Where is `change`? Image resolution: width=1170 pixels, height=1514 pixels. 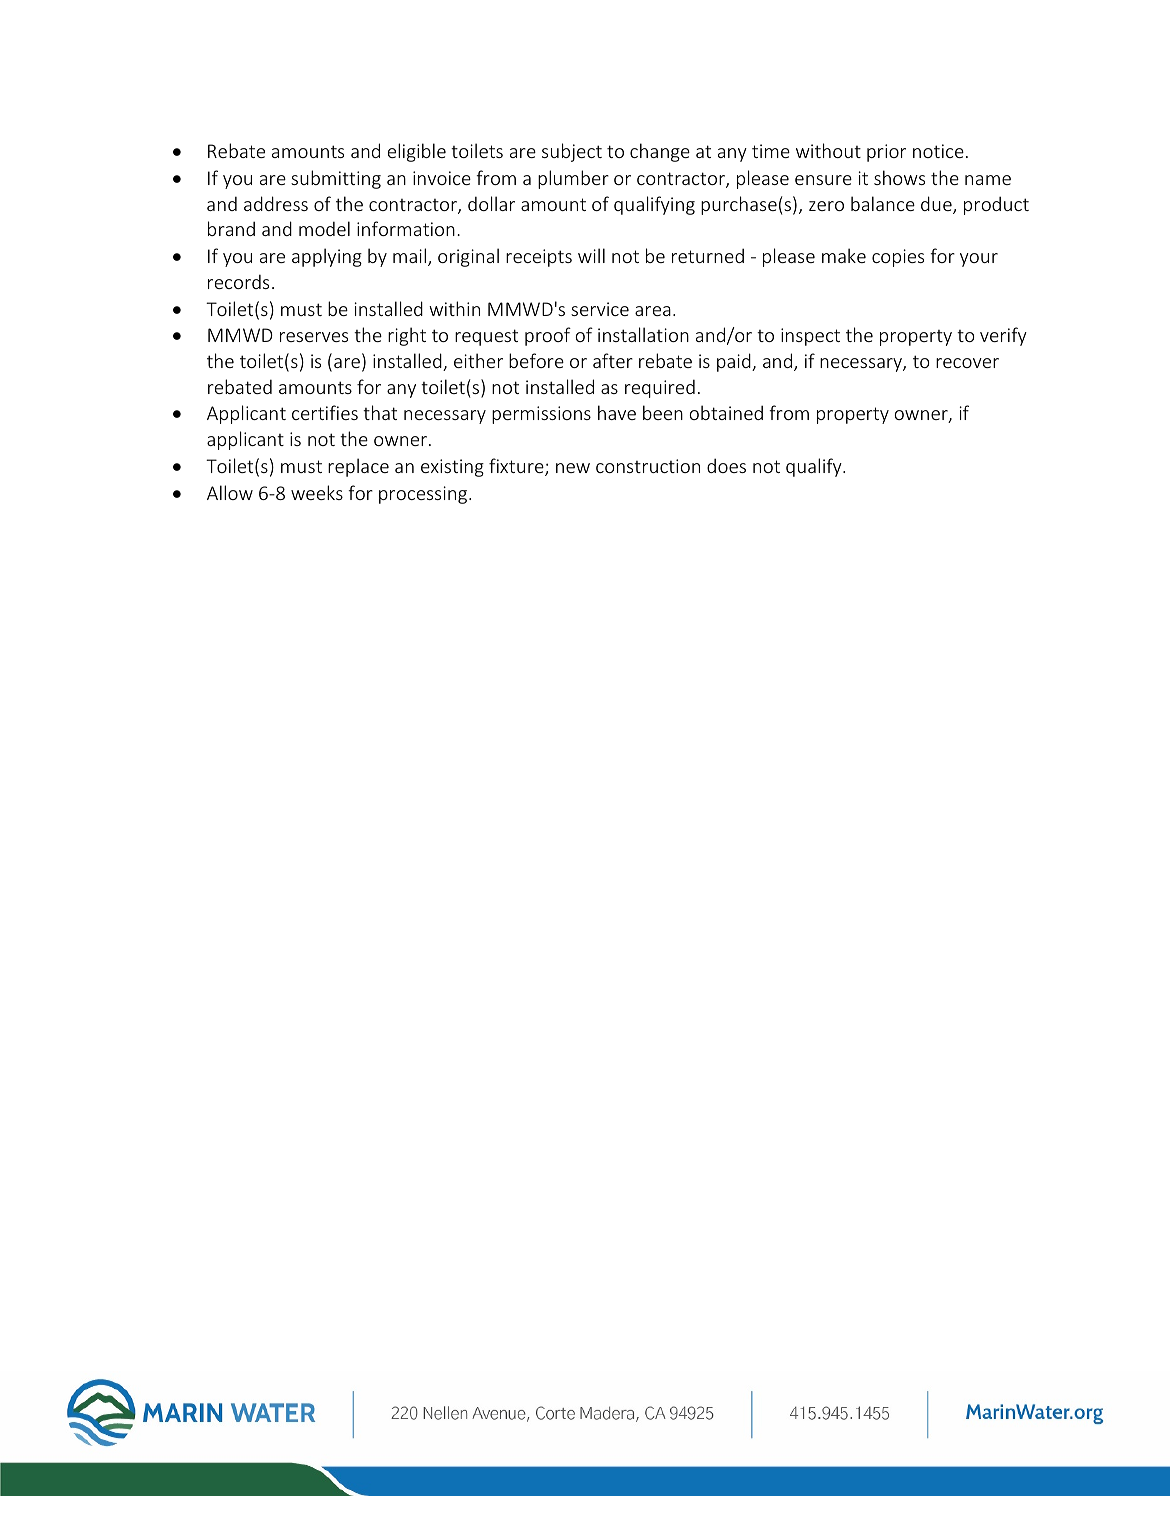 change is located at coordinates (660, 152).
